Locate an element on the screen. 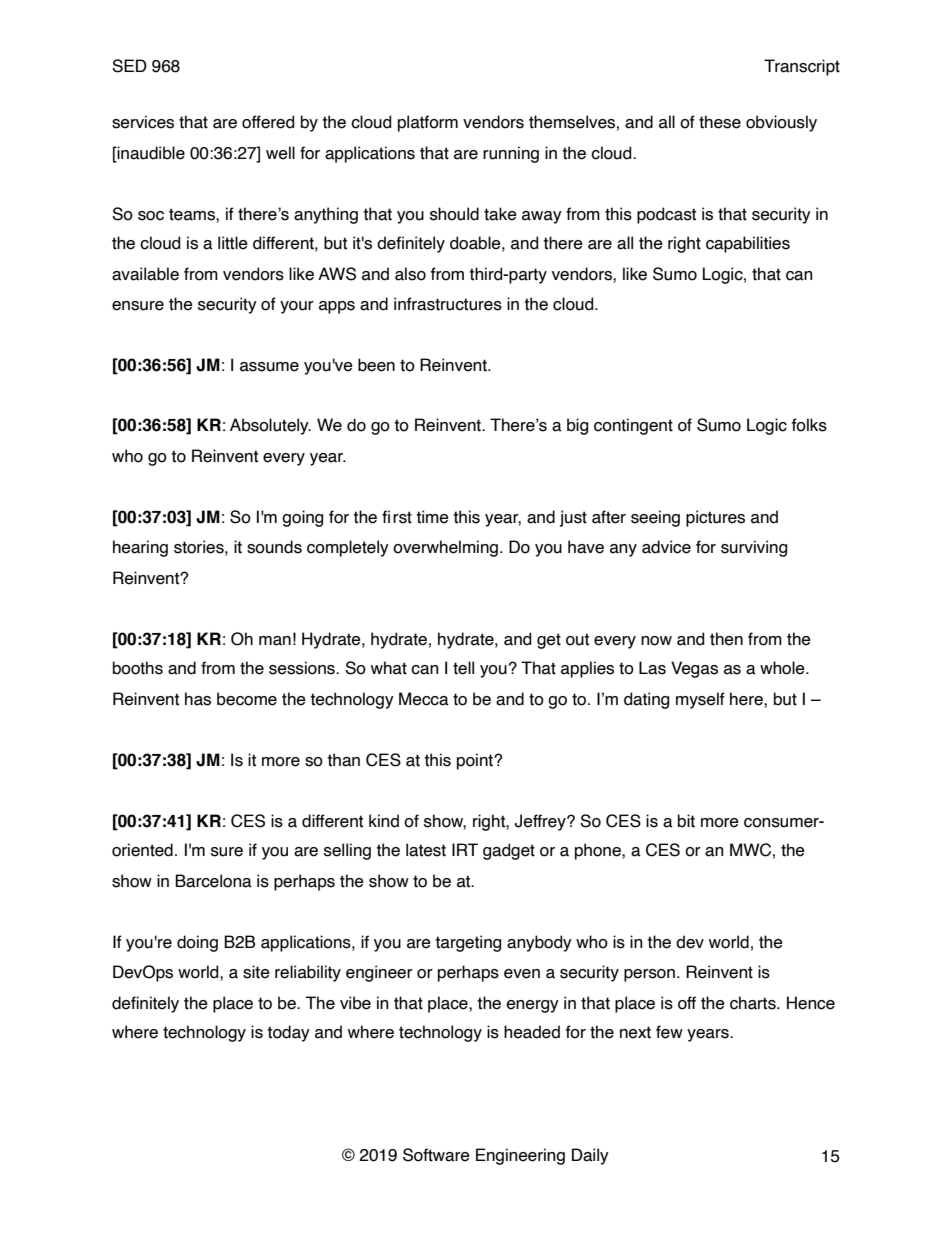  platform is located at coordinates (428, 123).
